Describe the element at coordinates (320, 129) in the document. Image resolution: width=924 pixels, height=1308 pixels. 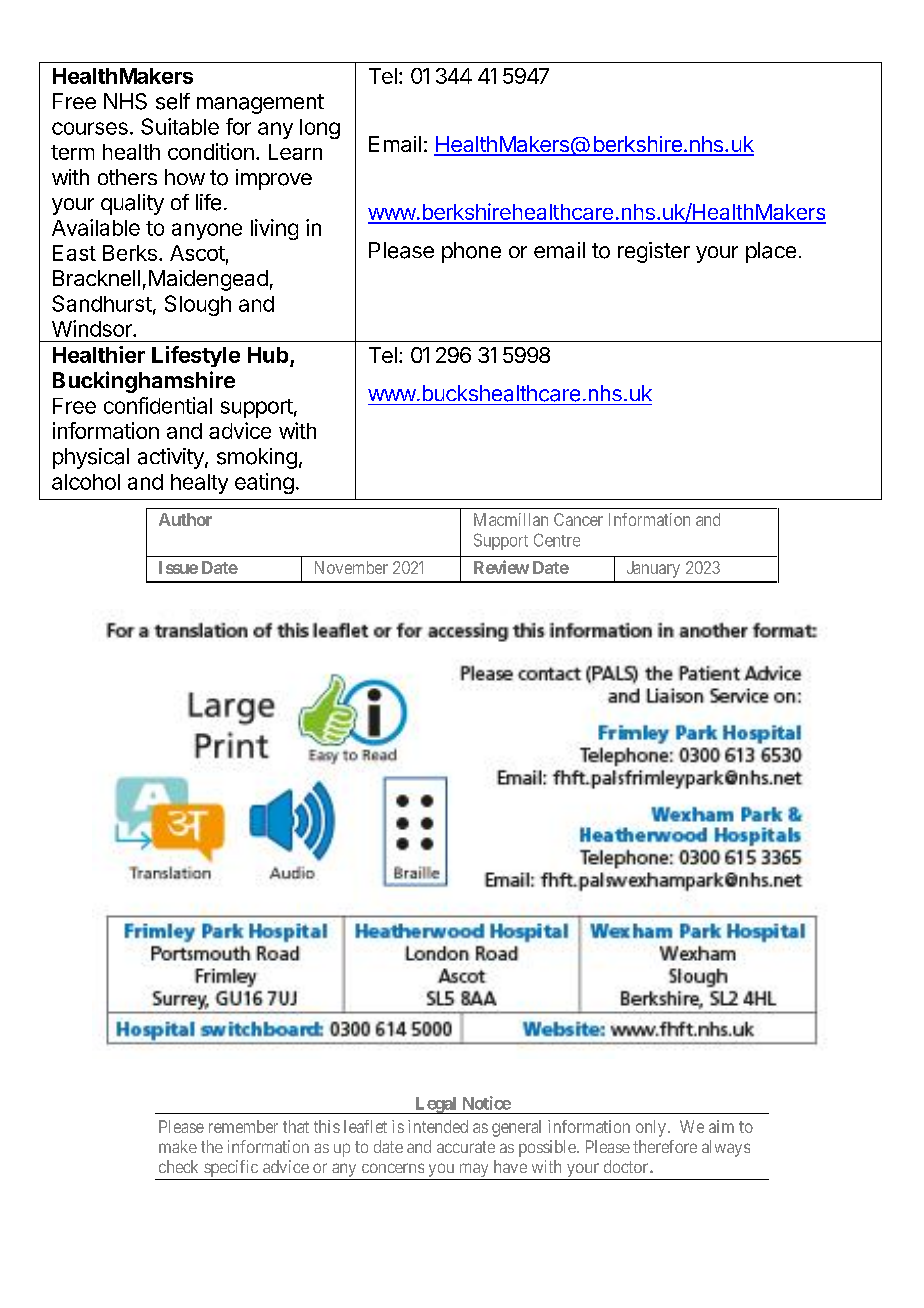
I see `long` at that location.
